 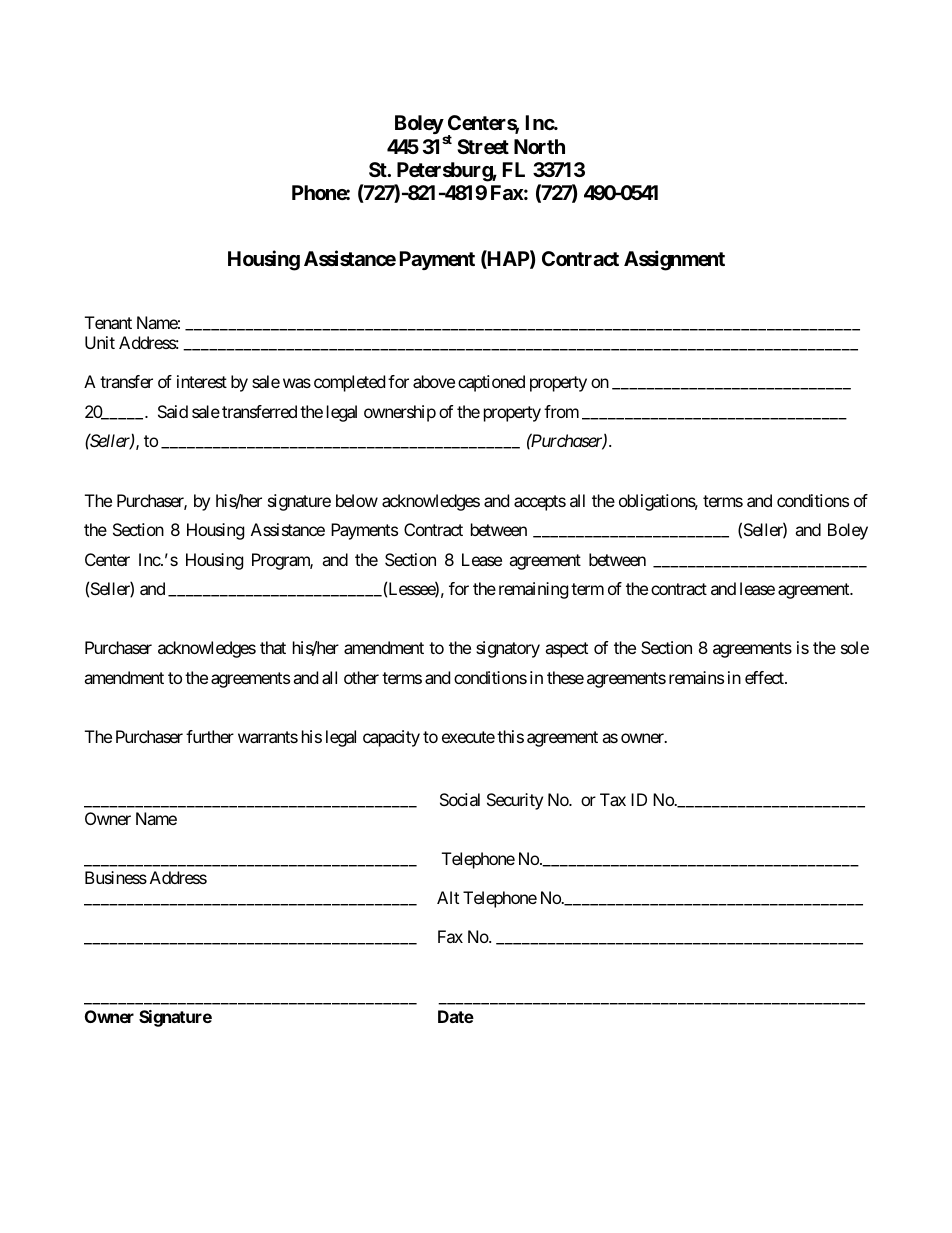 What do you see at coordinates (202, 381) in the screenshot?
I see `interest` at bounding box center [202, 381].
